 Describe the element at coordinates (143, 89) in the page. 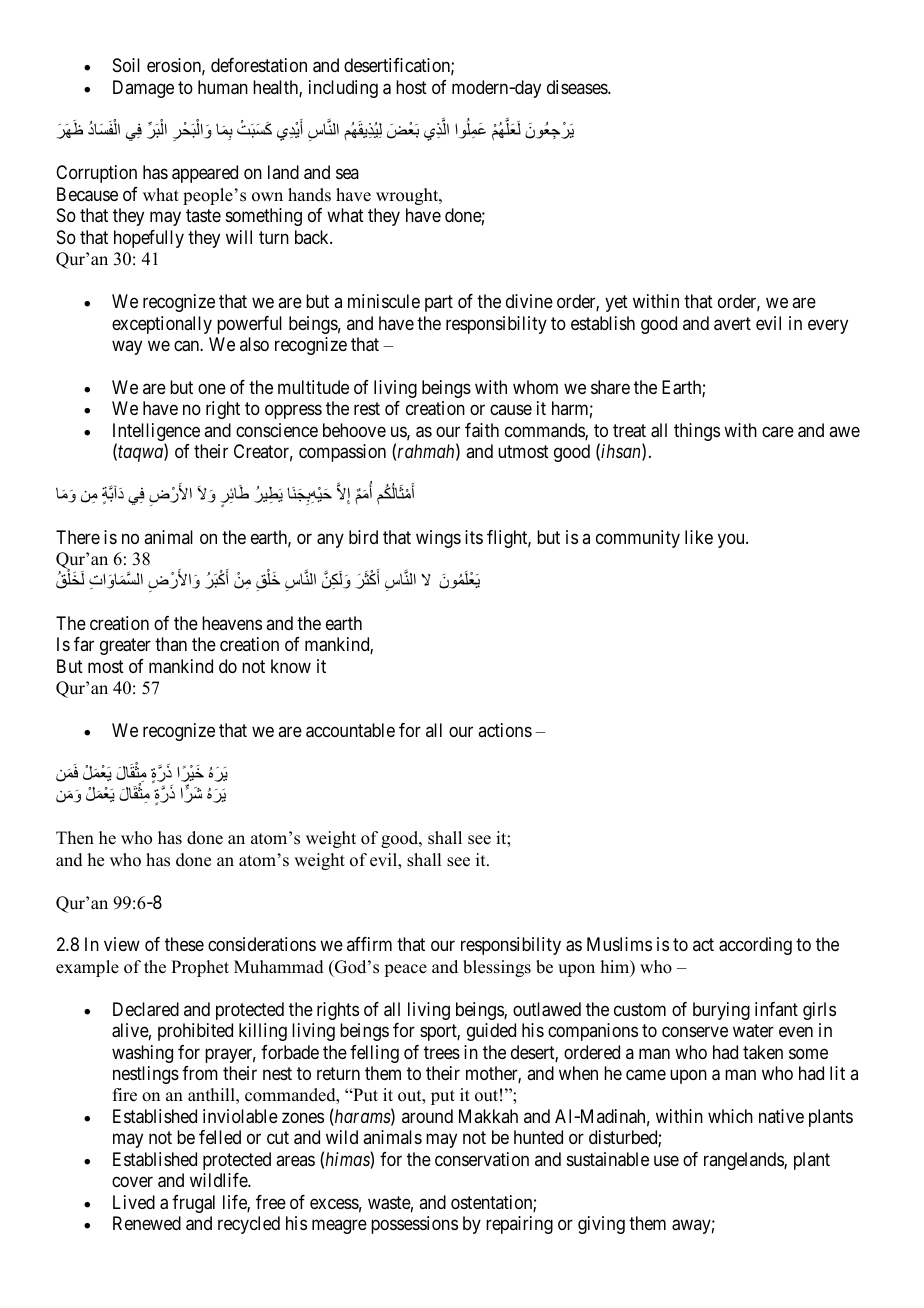

I see `Damage` at that location.
